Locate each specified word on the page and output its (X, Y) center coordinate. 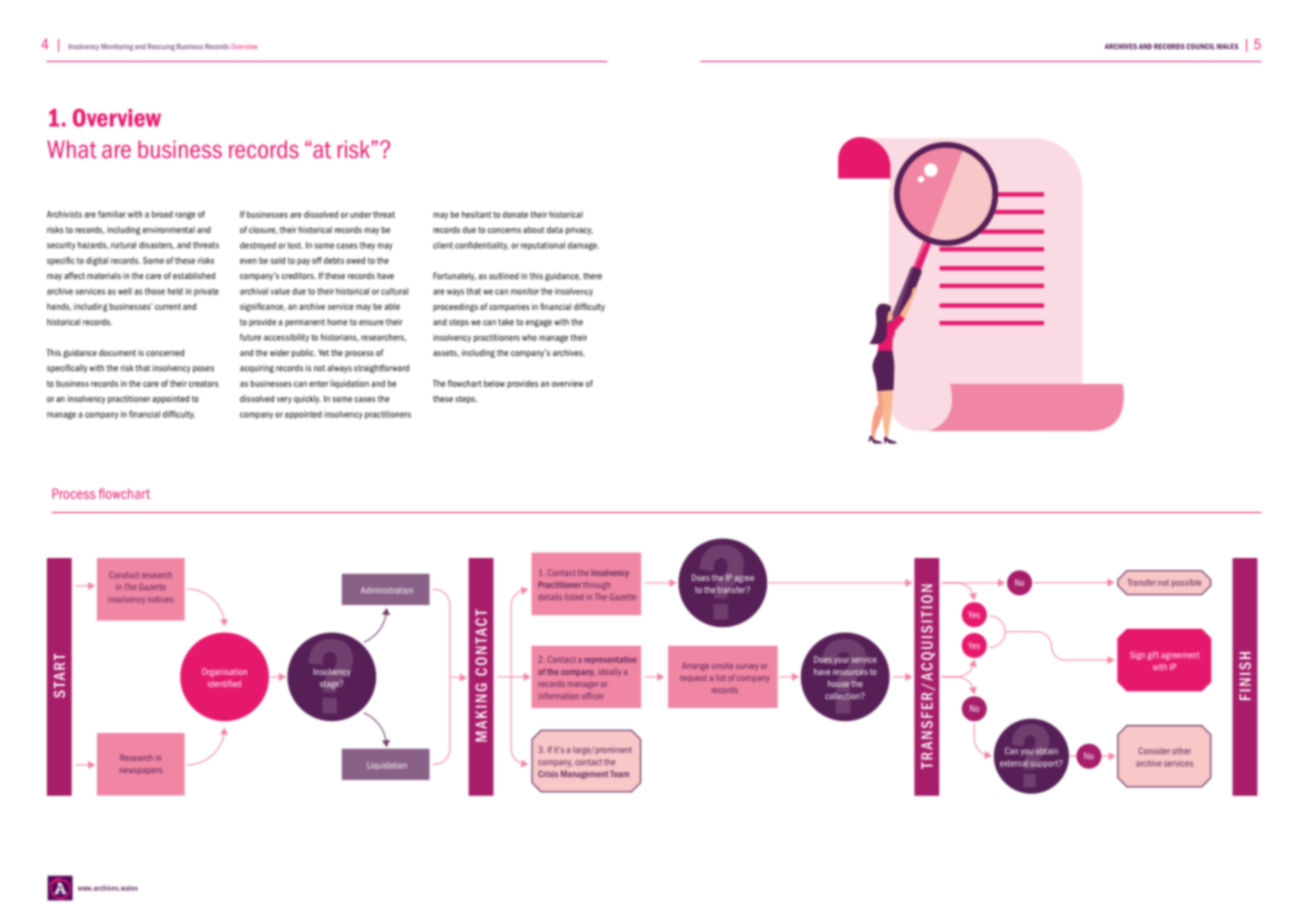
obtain (1046, 751)
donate (515, 214)
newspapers (141, 771)
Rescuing (161, 47)
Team (619, 773)
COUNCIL (1200, 46)
